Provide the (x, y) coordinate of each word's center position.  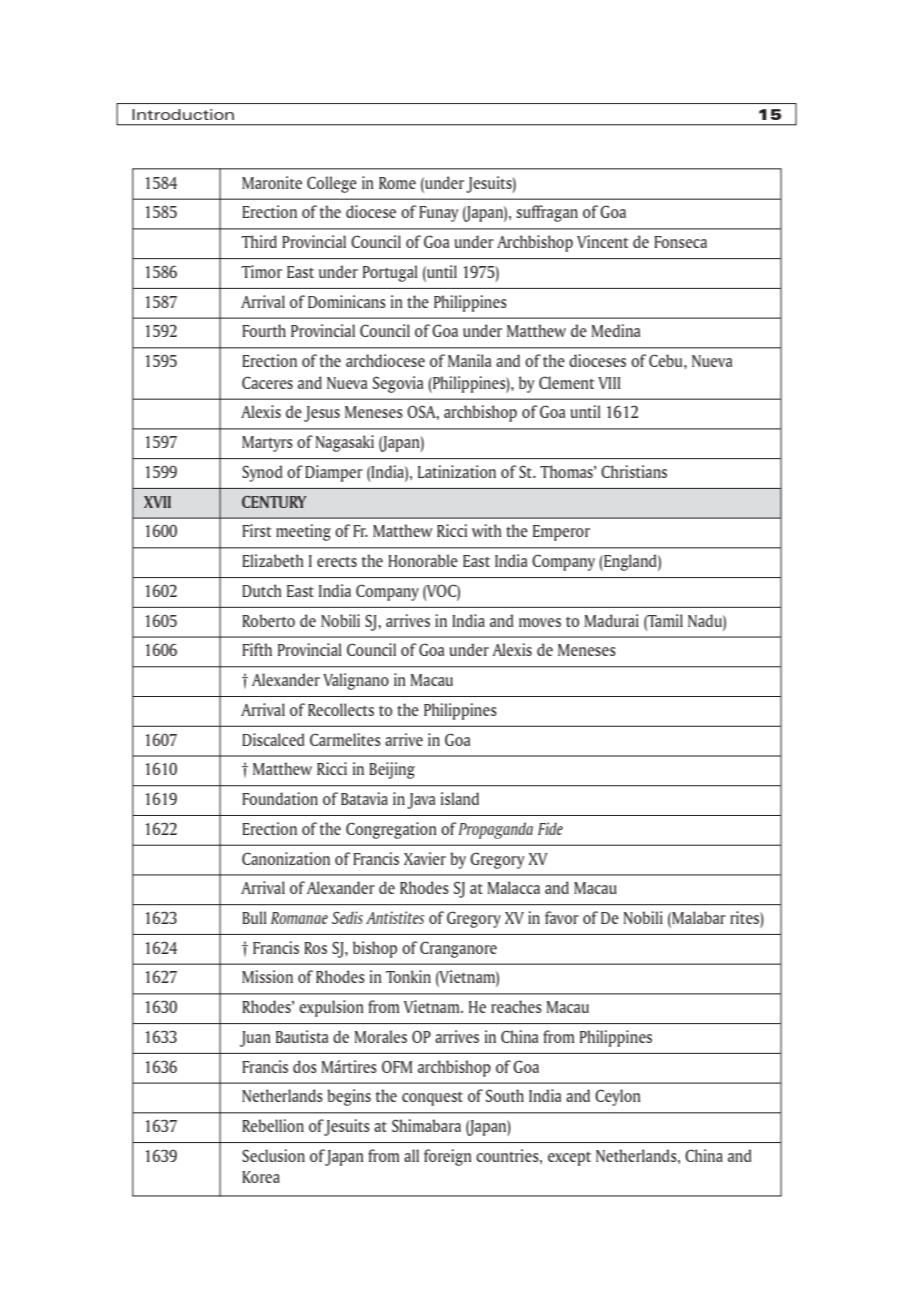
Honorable (423, 560)
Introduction (183, 114)
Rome (397, 183)
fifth (257, 649)
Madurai (612, 620)
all (411, 1155)
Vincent (602, 241)
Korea (261, 1177)
